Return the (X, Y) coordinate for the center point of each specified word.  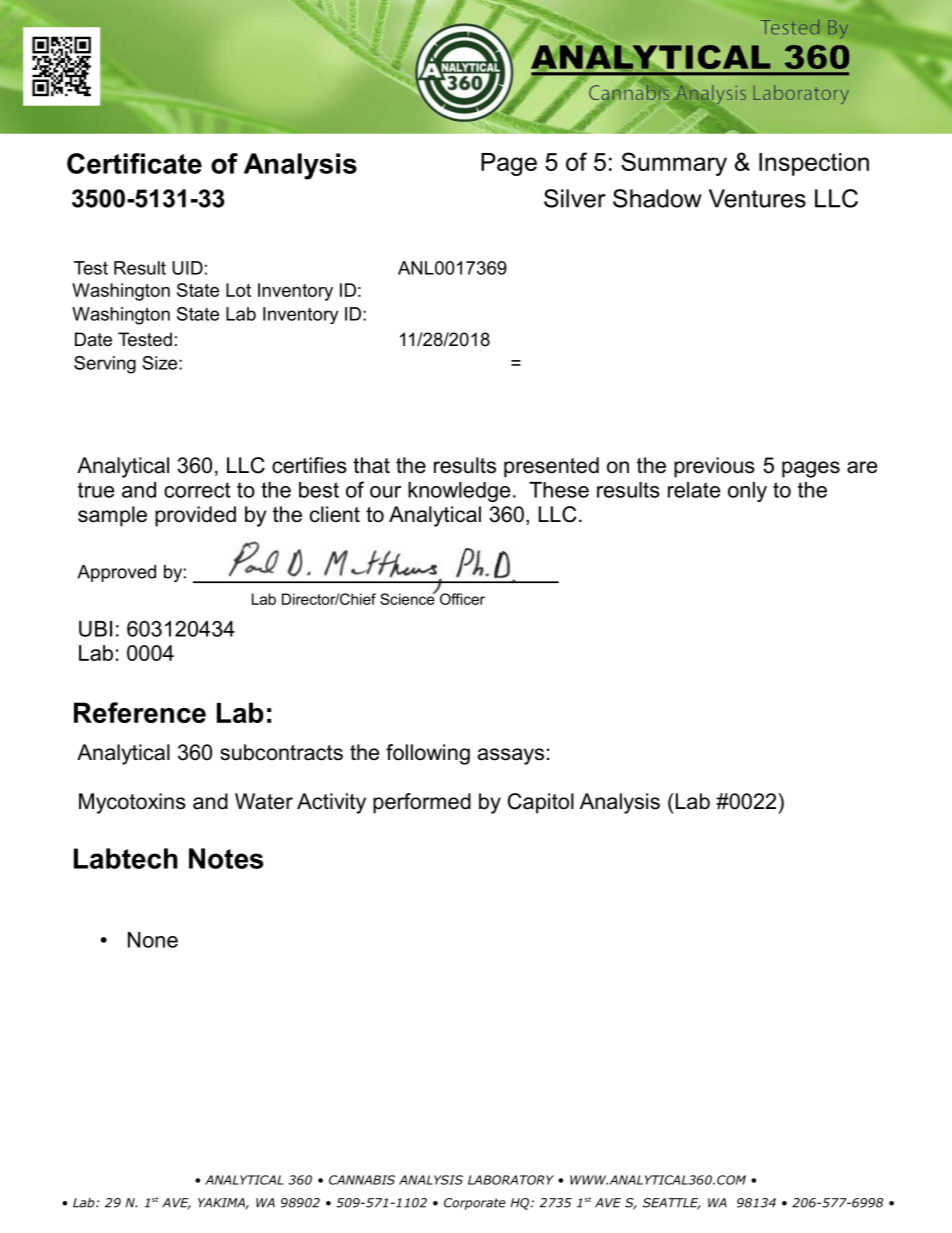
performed (422, 803)
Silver (575, 198)
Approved (116, 573)
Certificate (134, 163)
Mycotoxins (132, 803)
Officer (462, 599)
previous (714, 467)
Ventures (757, 198)
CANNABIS (362, 1180)
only (747, 492)
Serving (105, 365)
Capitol (541, 803)
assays (511, 756)
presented (551, 467)
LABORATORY (511, 1180)
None (153, 940)
